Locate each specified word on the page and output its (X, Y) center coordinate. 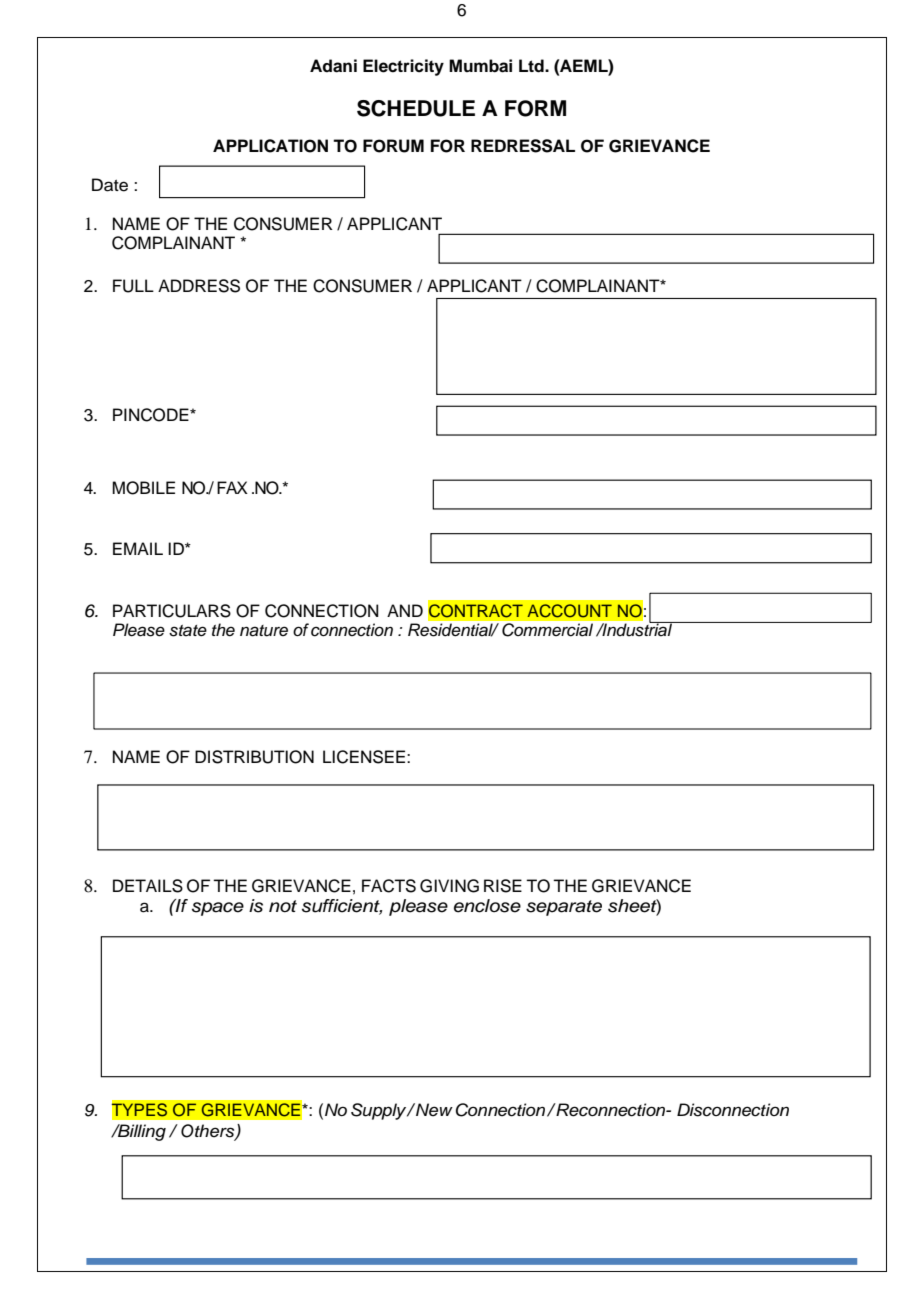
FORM (535, 108)
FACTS (389, 886)
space (218, 909)
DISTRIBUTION (254, 757)
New (433, 1110)
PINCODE (152, 415)
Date (110, 185)
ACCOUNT (569, 611)
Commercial (547, 629)
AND (405, 610)
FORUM (393, 146)
